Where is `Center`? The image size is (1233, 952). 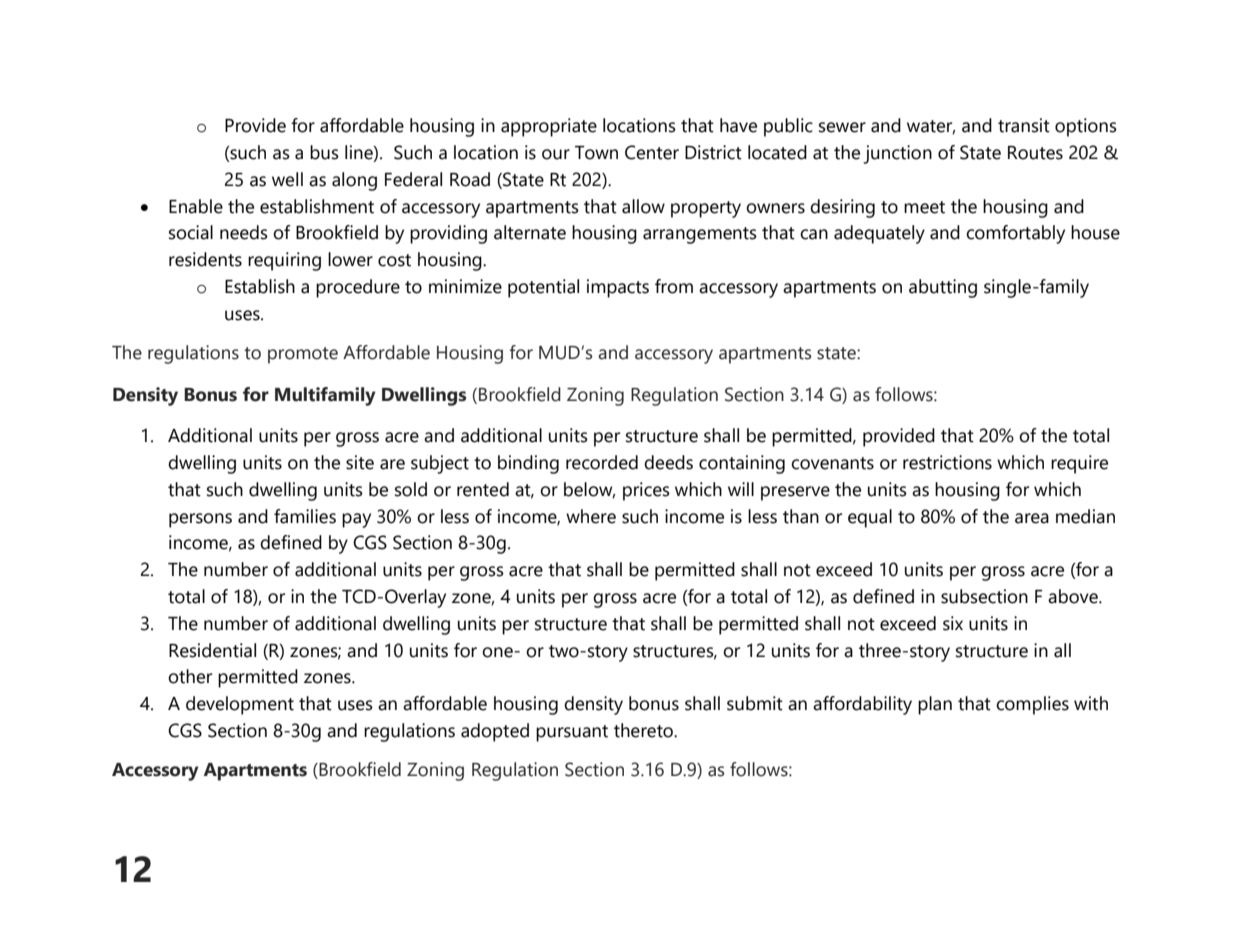
Center is located at coordinates (652, 152).
